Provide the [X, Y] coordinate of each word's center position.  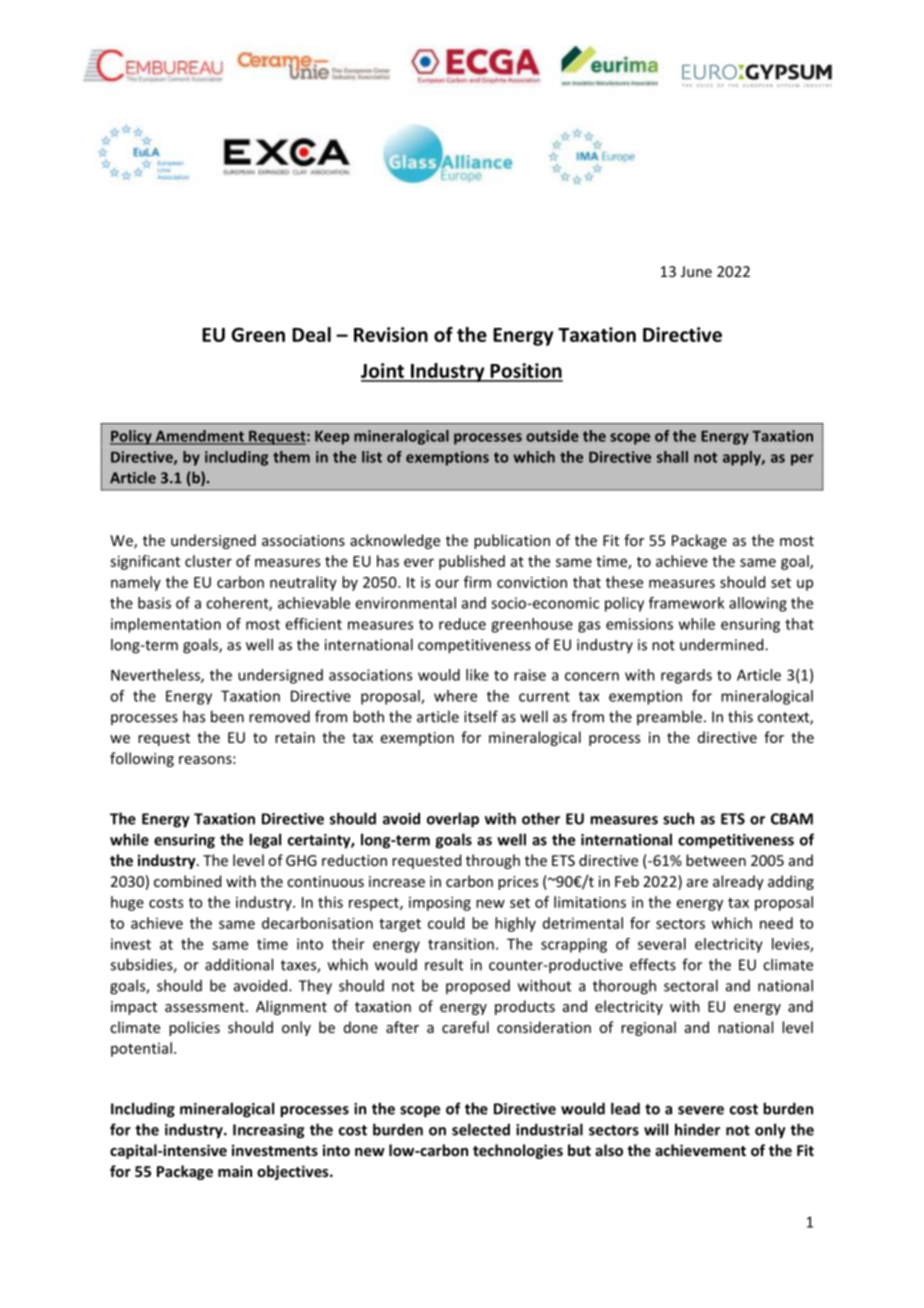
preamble [669, 717]
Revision [391, 334]
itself [481, 716]
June [696, 271]
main [235, 1171]
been [227, 716]
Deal [311, 334]
